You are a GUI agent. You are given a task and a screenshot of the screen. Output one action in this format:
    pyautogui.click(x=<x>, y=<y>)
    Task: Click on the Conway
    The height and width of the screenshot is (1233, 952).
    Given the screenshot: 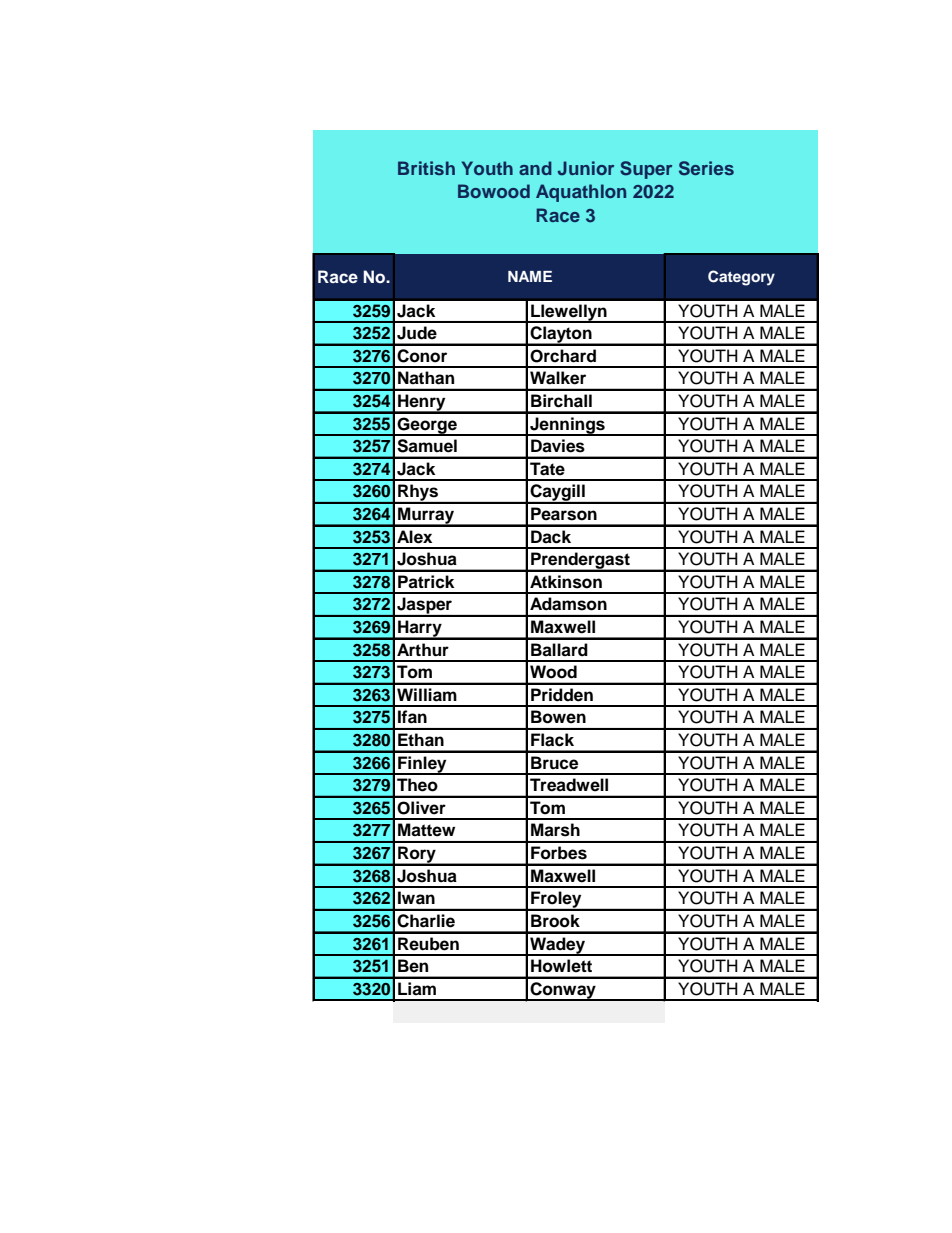 What is the action you would take?
    pyautogui.click(x=563, y=991)
